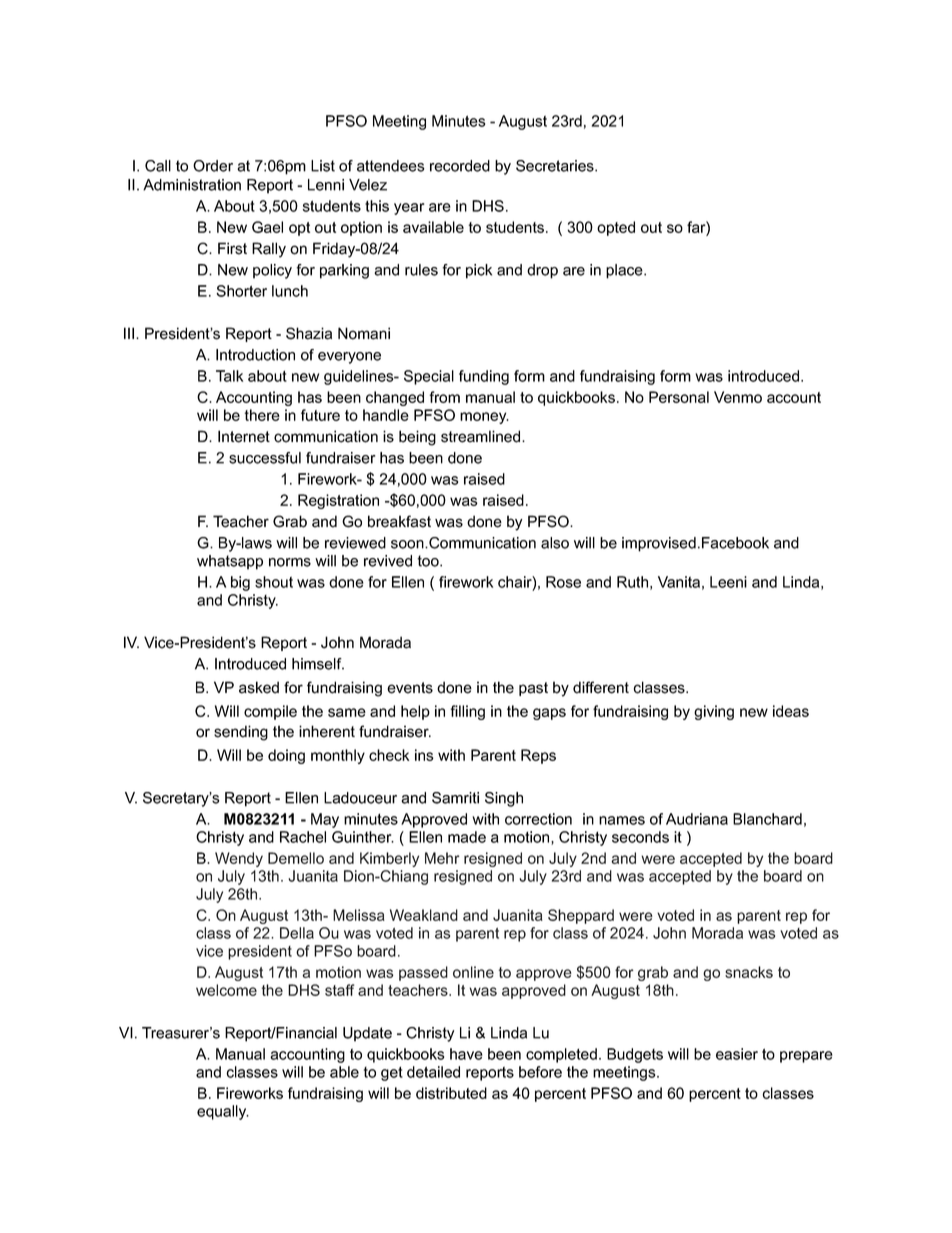 The image size is (952, 1233). I want to click on asked, so click(259, 687).
